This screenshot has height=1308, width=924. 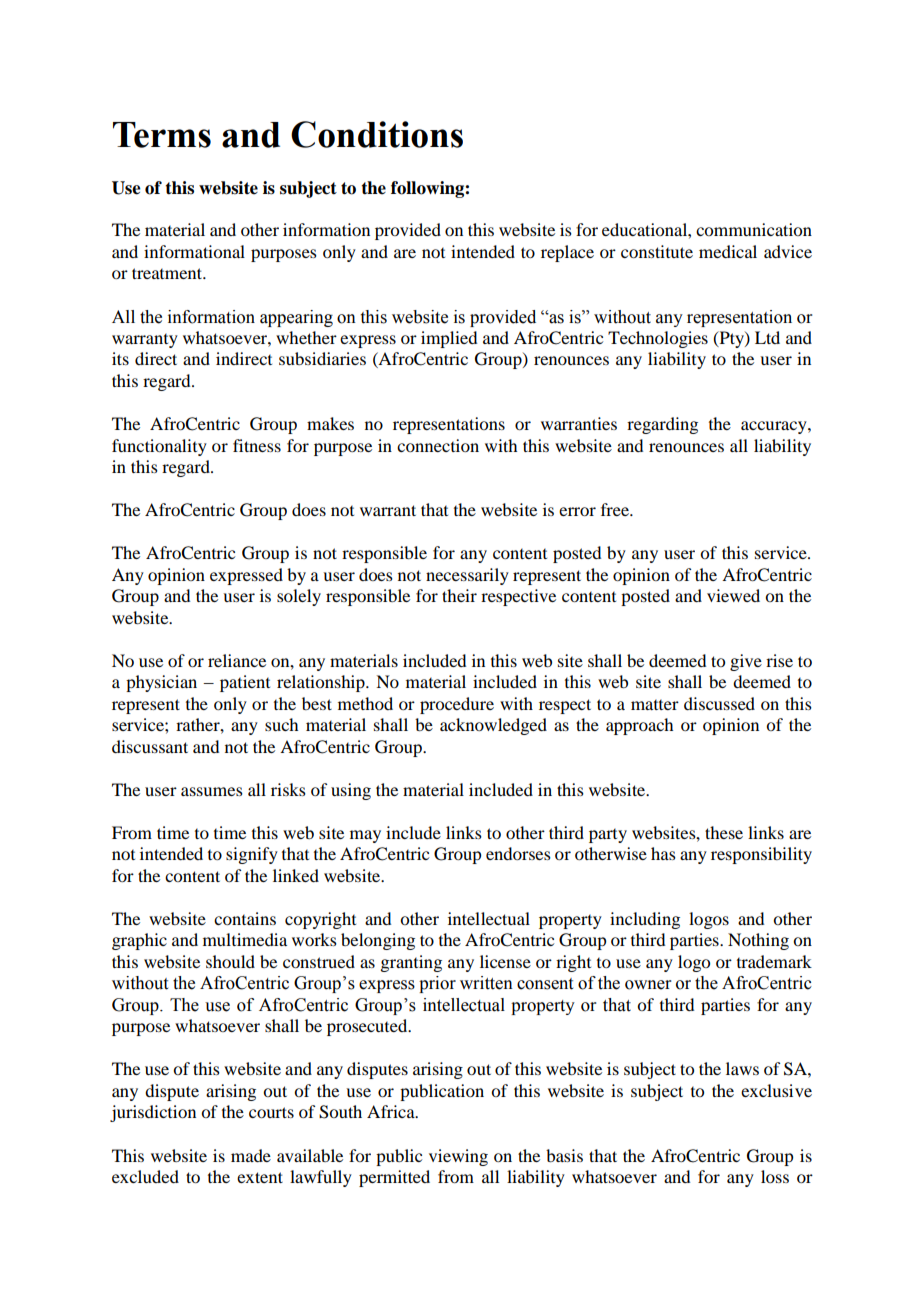 I want to click on assumes, so click(x=212, y=791).
